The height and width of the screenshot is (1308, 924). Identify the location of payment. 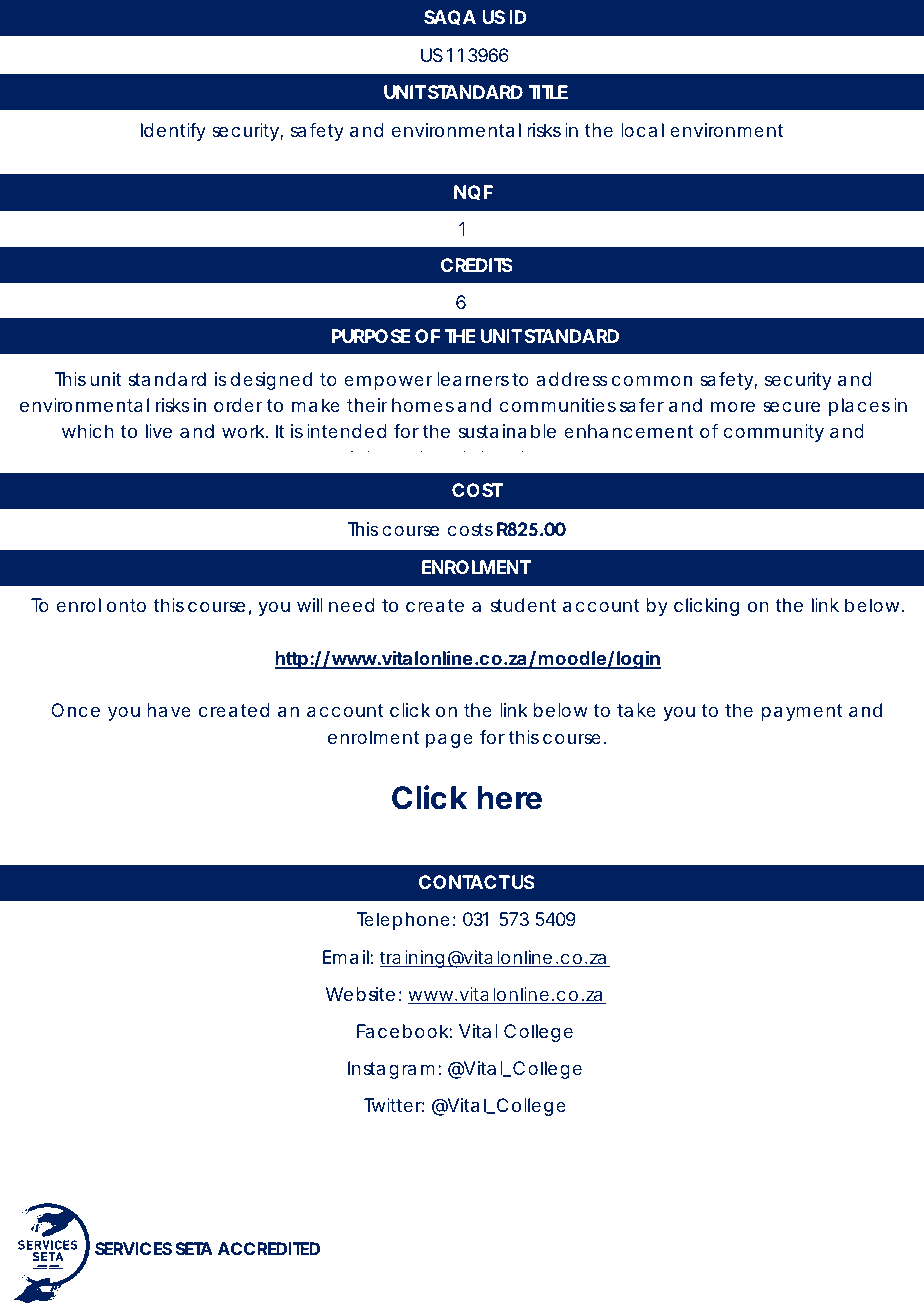
(802, 712).
